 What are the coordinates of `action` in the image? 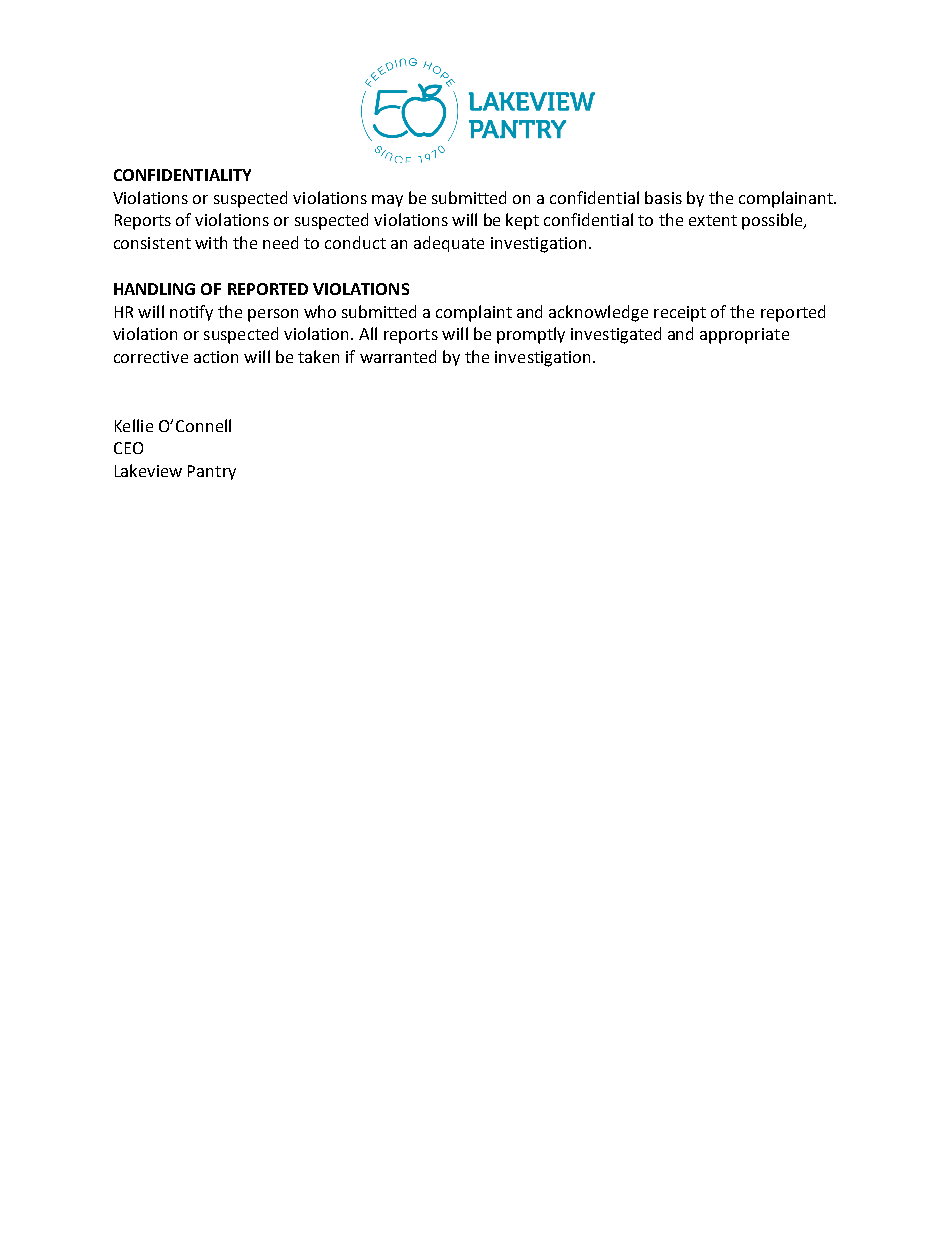 It's located at (216, 357).
